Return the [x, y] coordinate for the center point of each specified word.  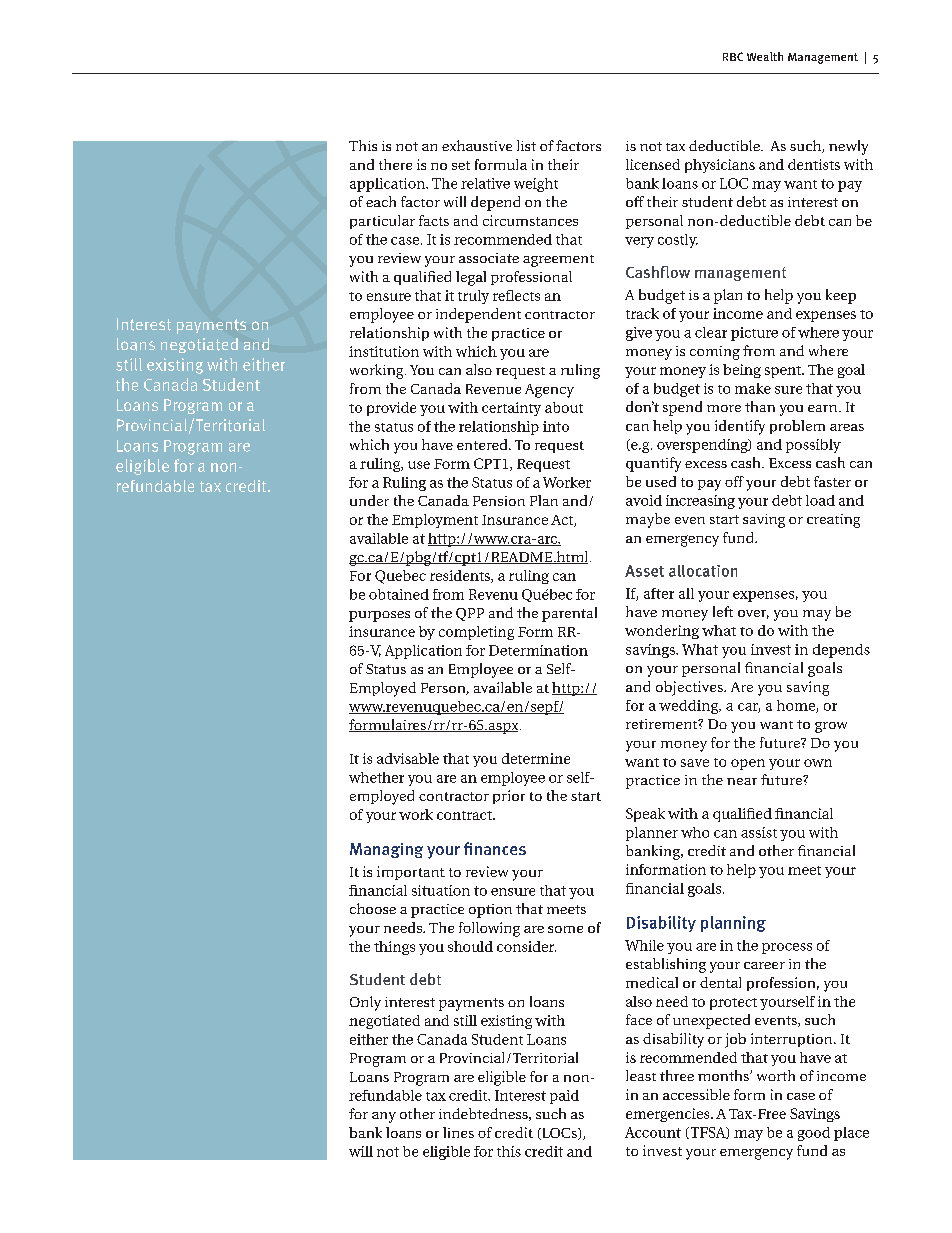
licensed [653, 164]
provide [391, 409]
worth [776, 1075]
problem [797, 427]
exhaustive [477, 145]
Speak [645, 815]
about [564, 407]
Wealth [765, 56]
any [384, 1117]
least [641, 1075]
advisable [408, 758]
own [818, 763]
